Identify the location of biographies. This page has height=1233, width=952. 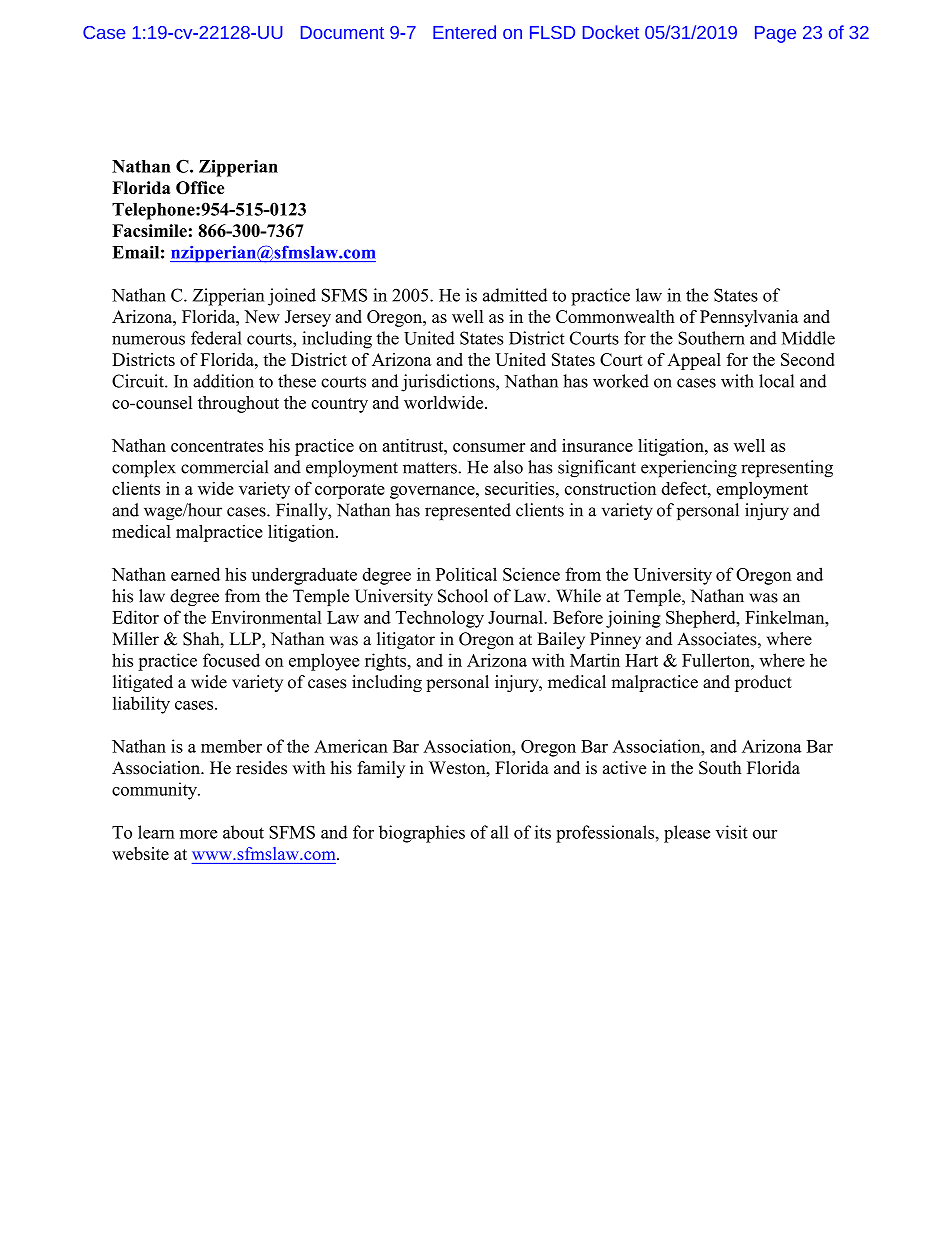
(422, 834).
